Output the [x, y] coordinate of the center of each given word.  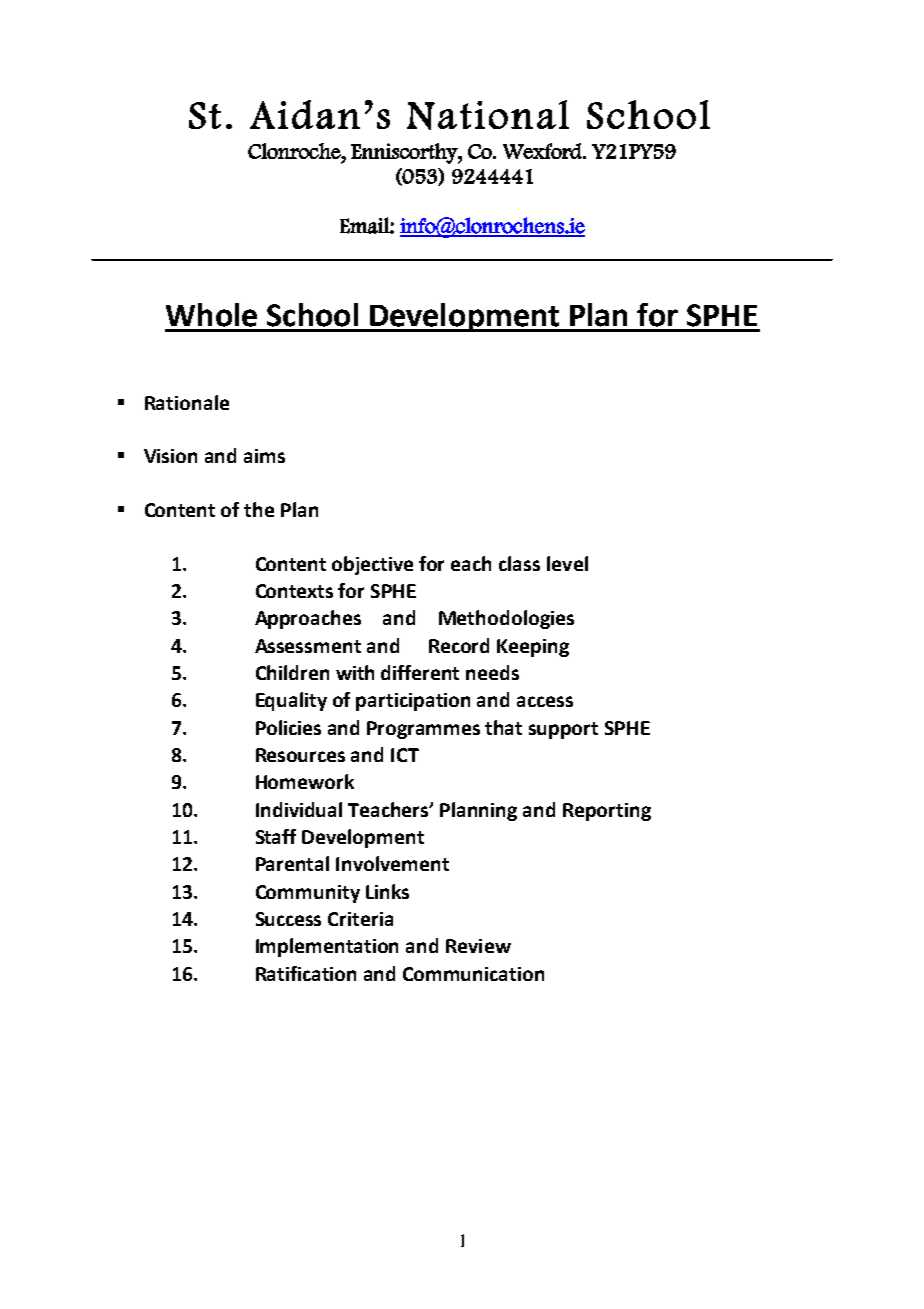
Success [288, 919]
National [488, 115]
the [259, 509]
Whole [211, 315]
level [567, 563]
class [519, 563]
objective [372, 565]
